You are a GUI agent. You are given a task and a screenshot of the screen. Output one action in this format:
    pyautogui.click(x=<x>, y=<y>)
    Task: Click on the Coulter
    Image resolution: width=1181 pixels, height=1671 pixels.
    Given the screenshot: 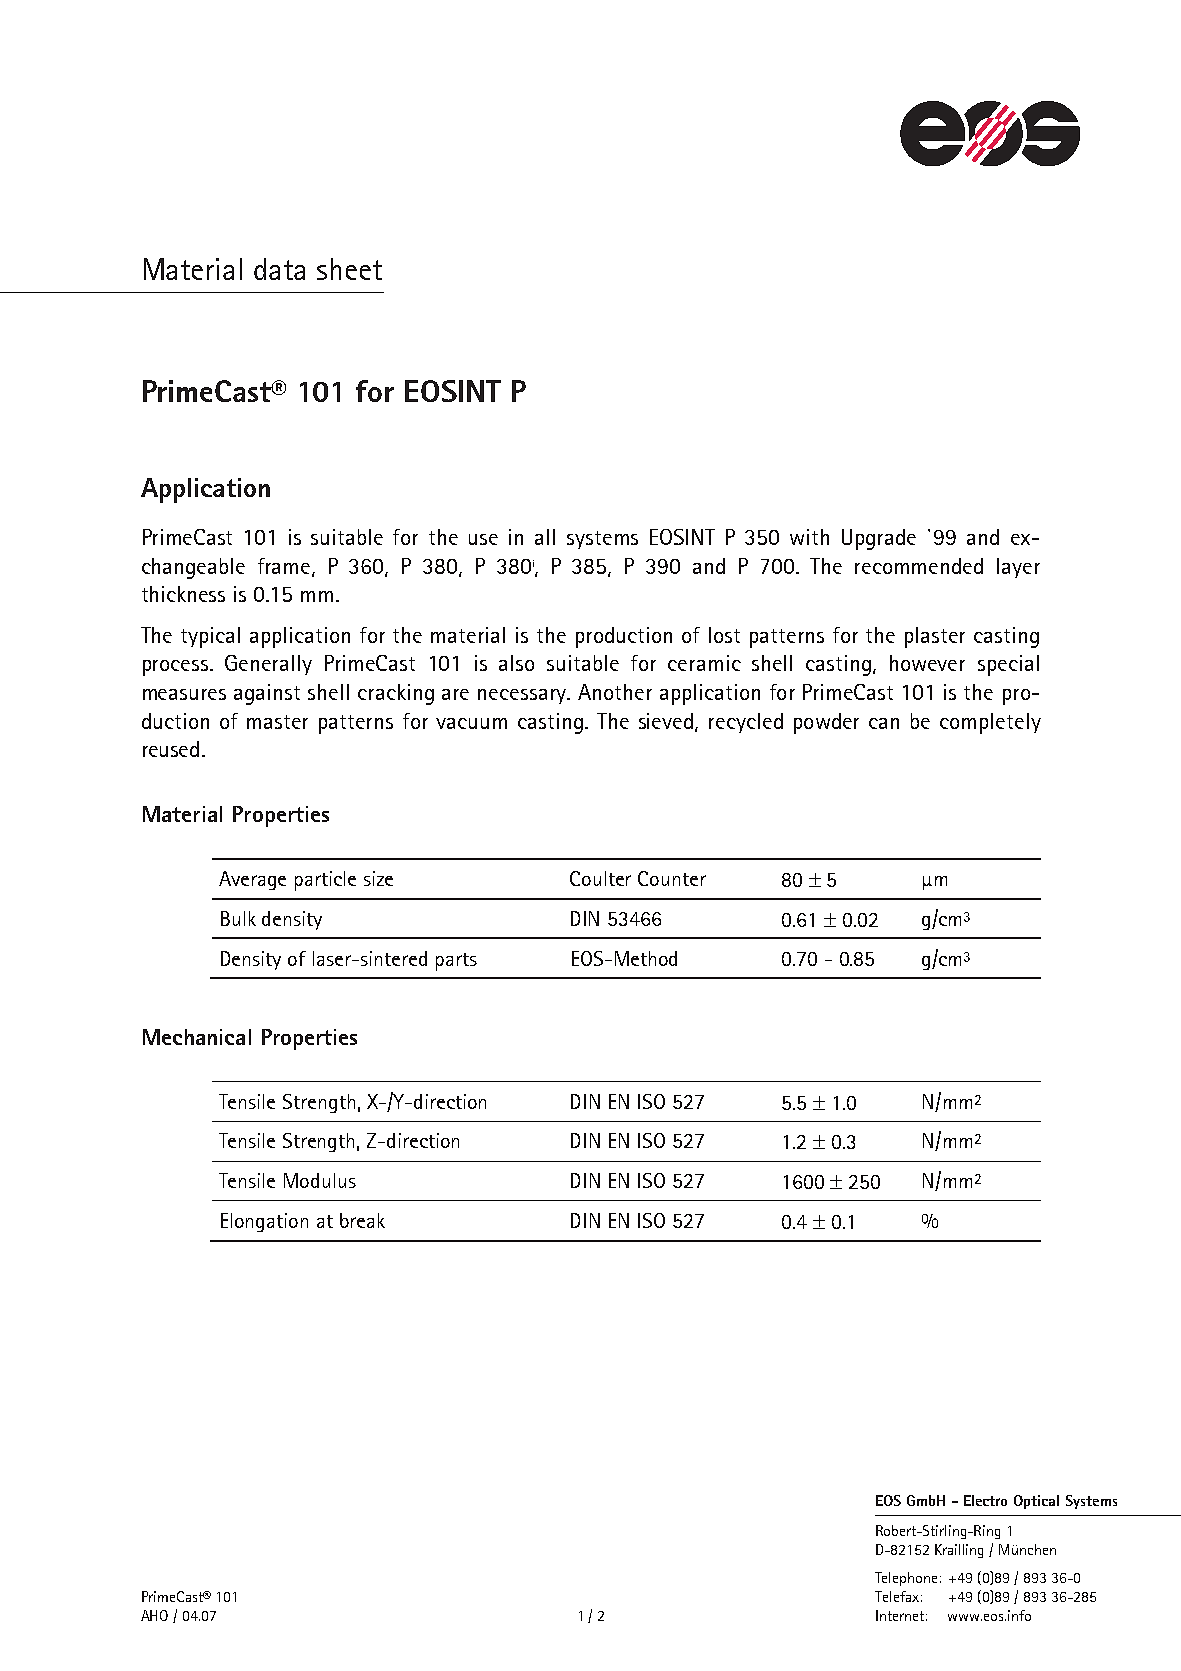 What is the action you would take?
    pyautogui.click(x=600, y=878)
